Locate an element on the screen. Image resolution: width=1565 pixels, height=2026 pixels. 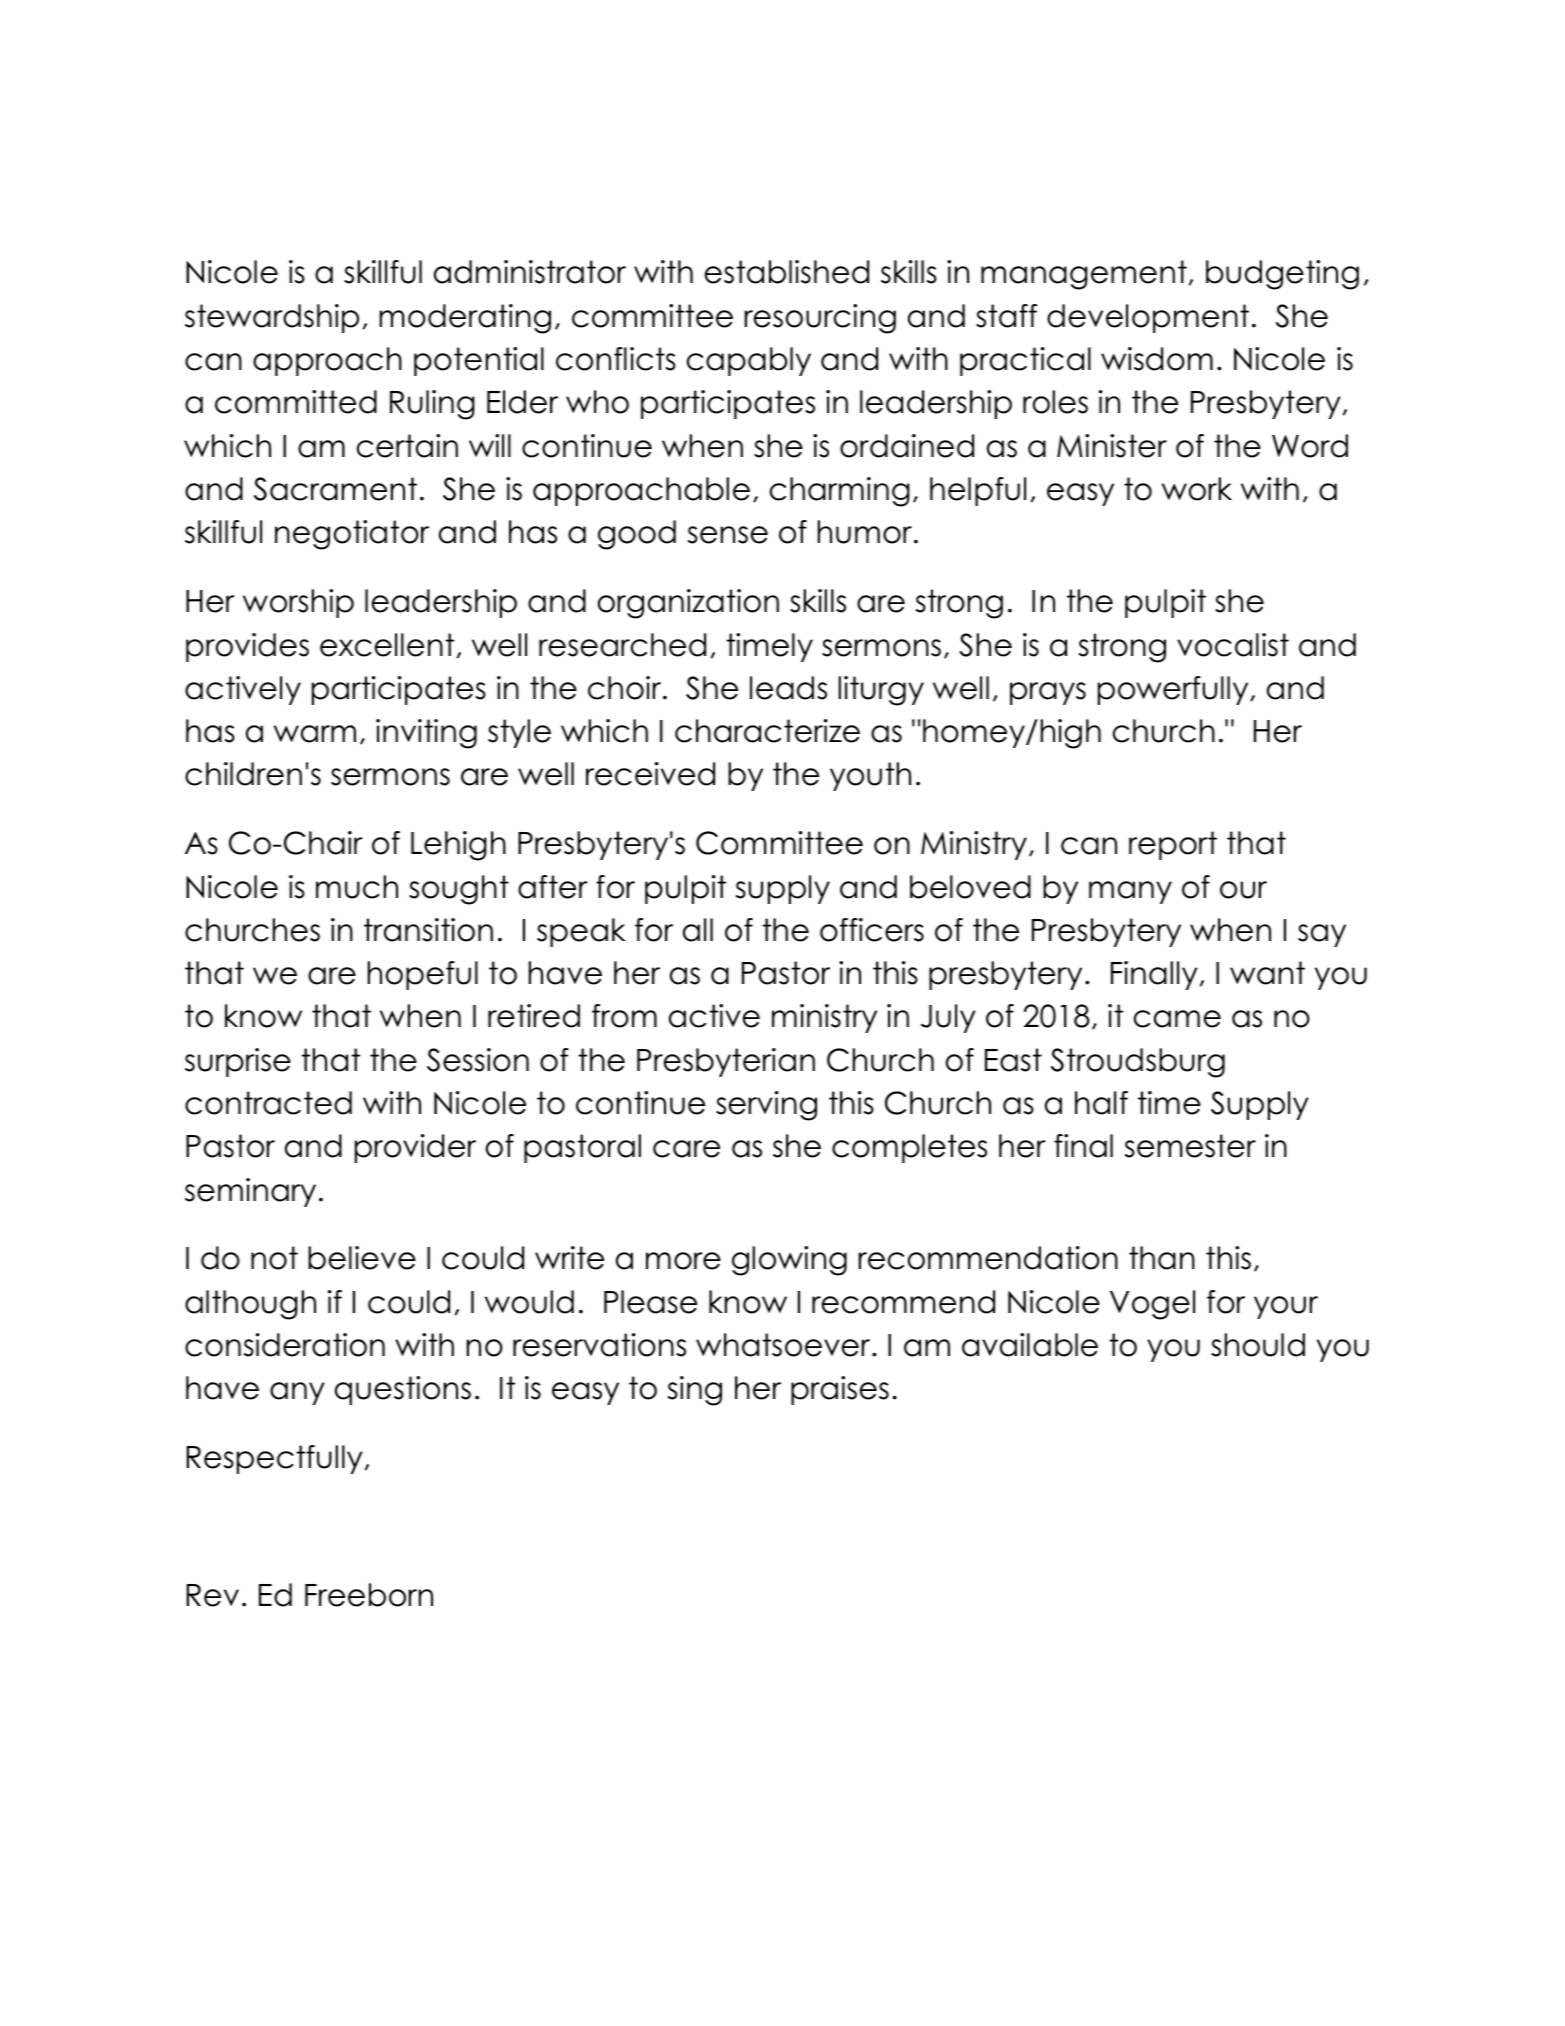
stewardship is located at coordinates (272, 318).
